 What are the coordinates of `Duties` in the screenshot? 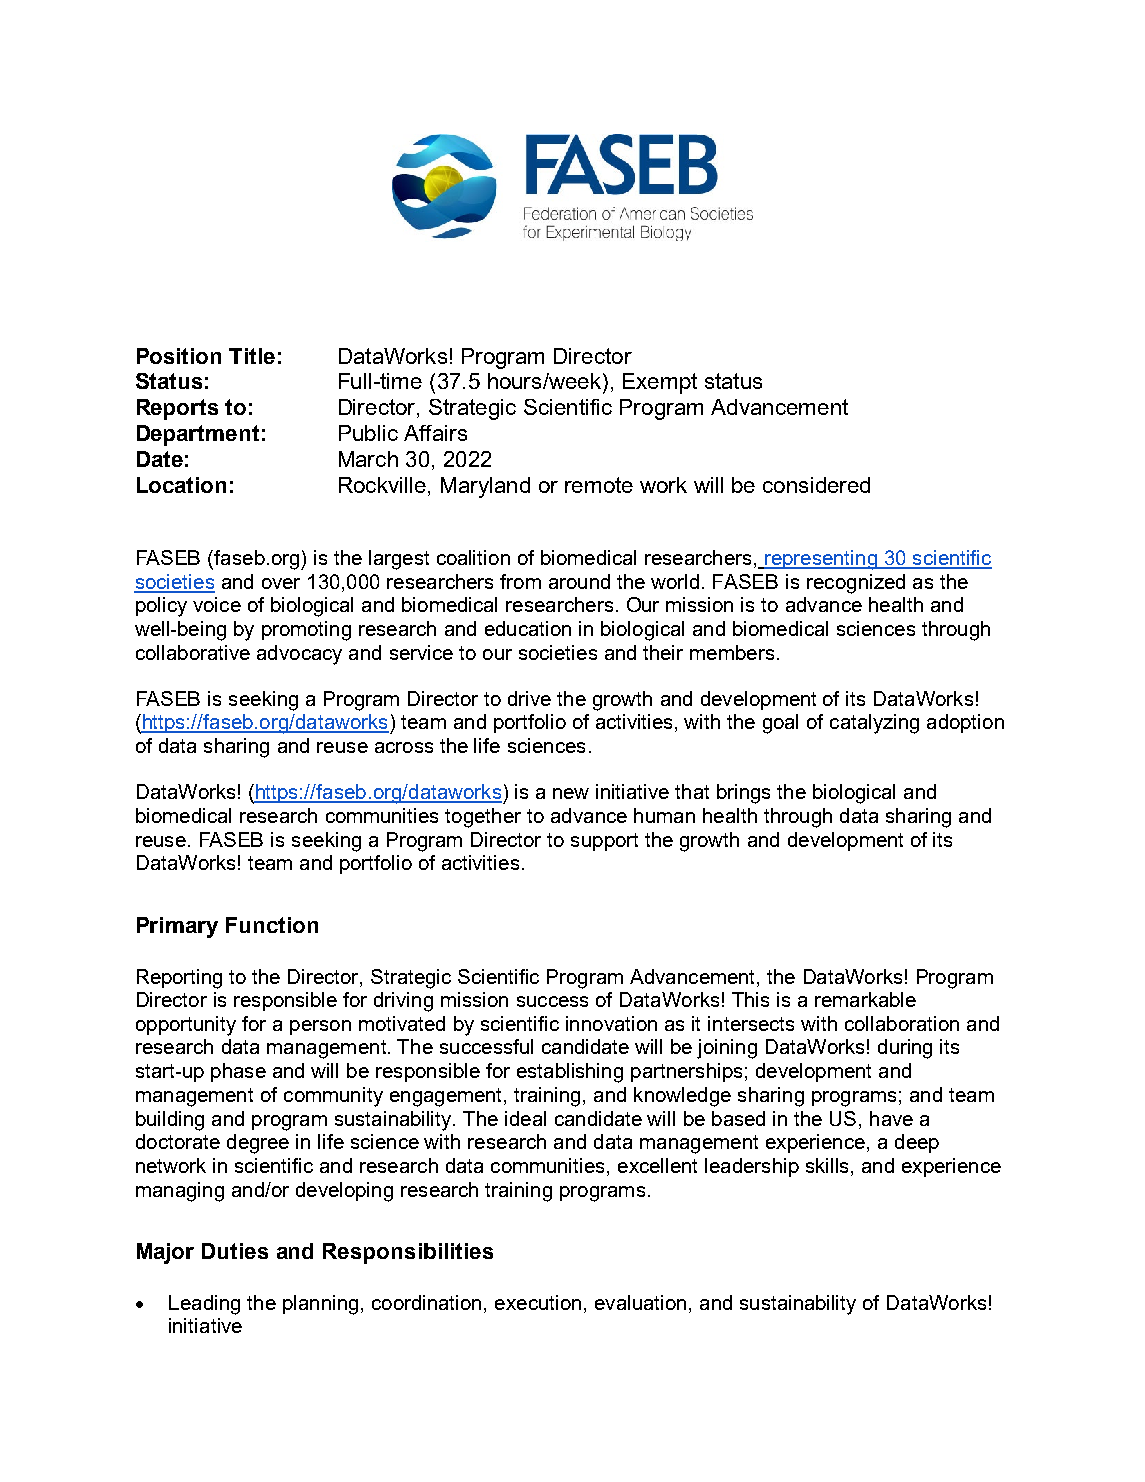 It's located at (235, 1251).
